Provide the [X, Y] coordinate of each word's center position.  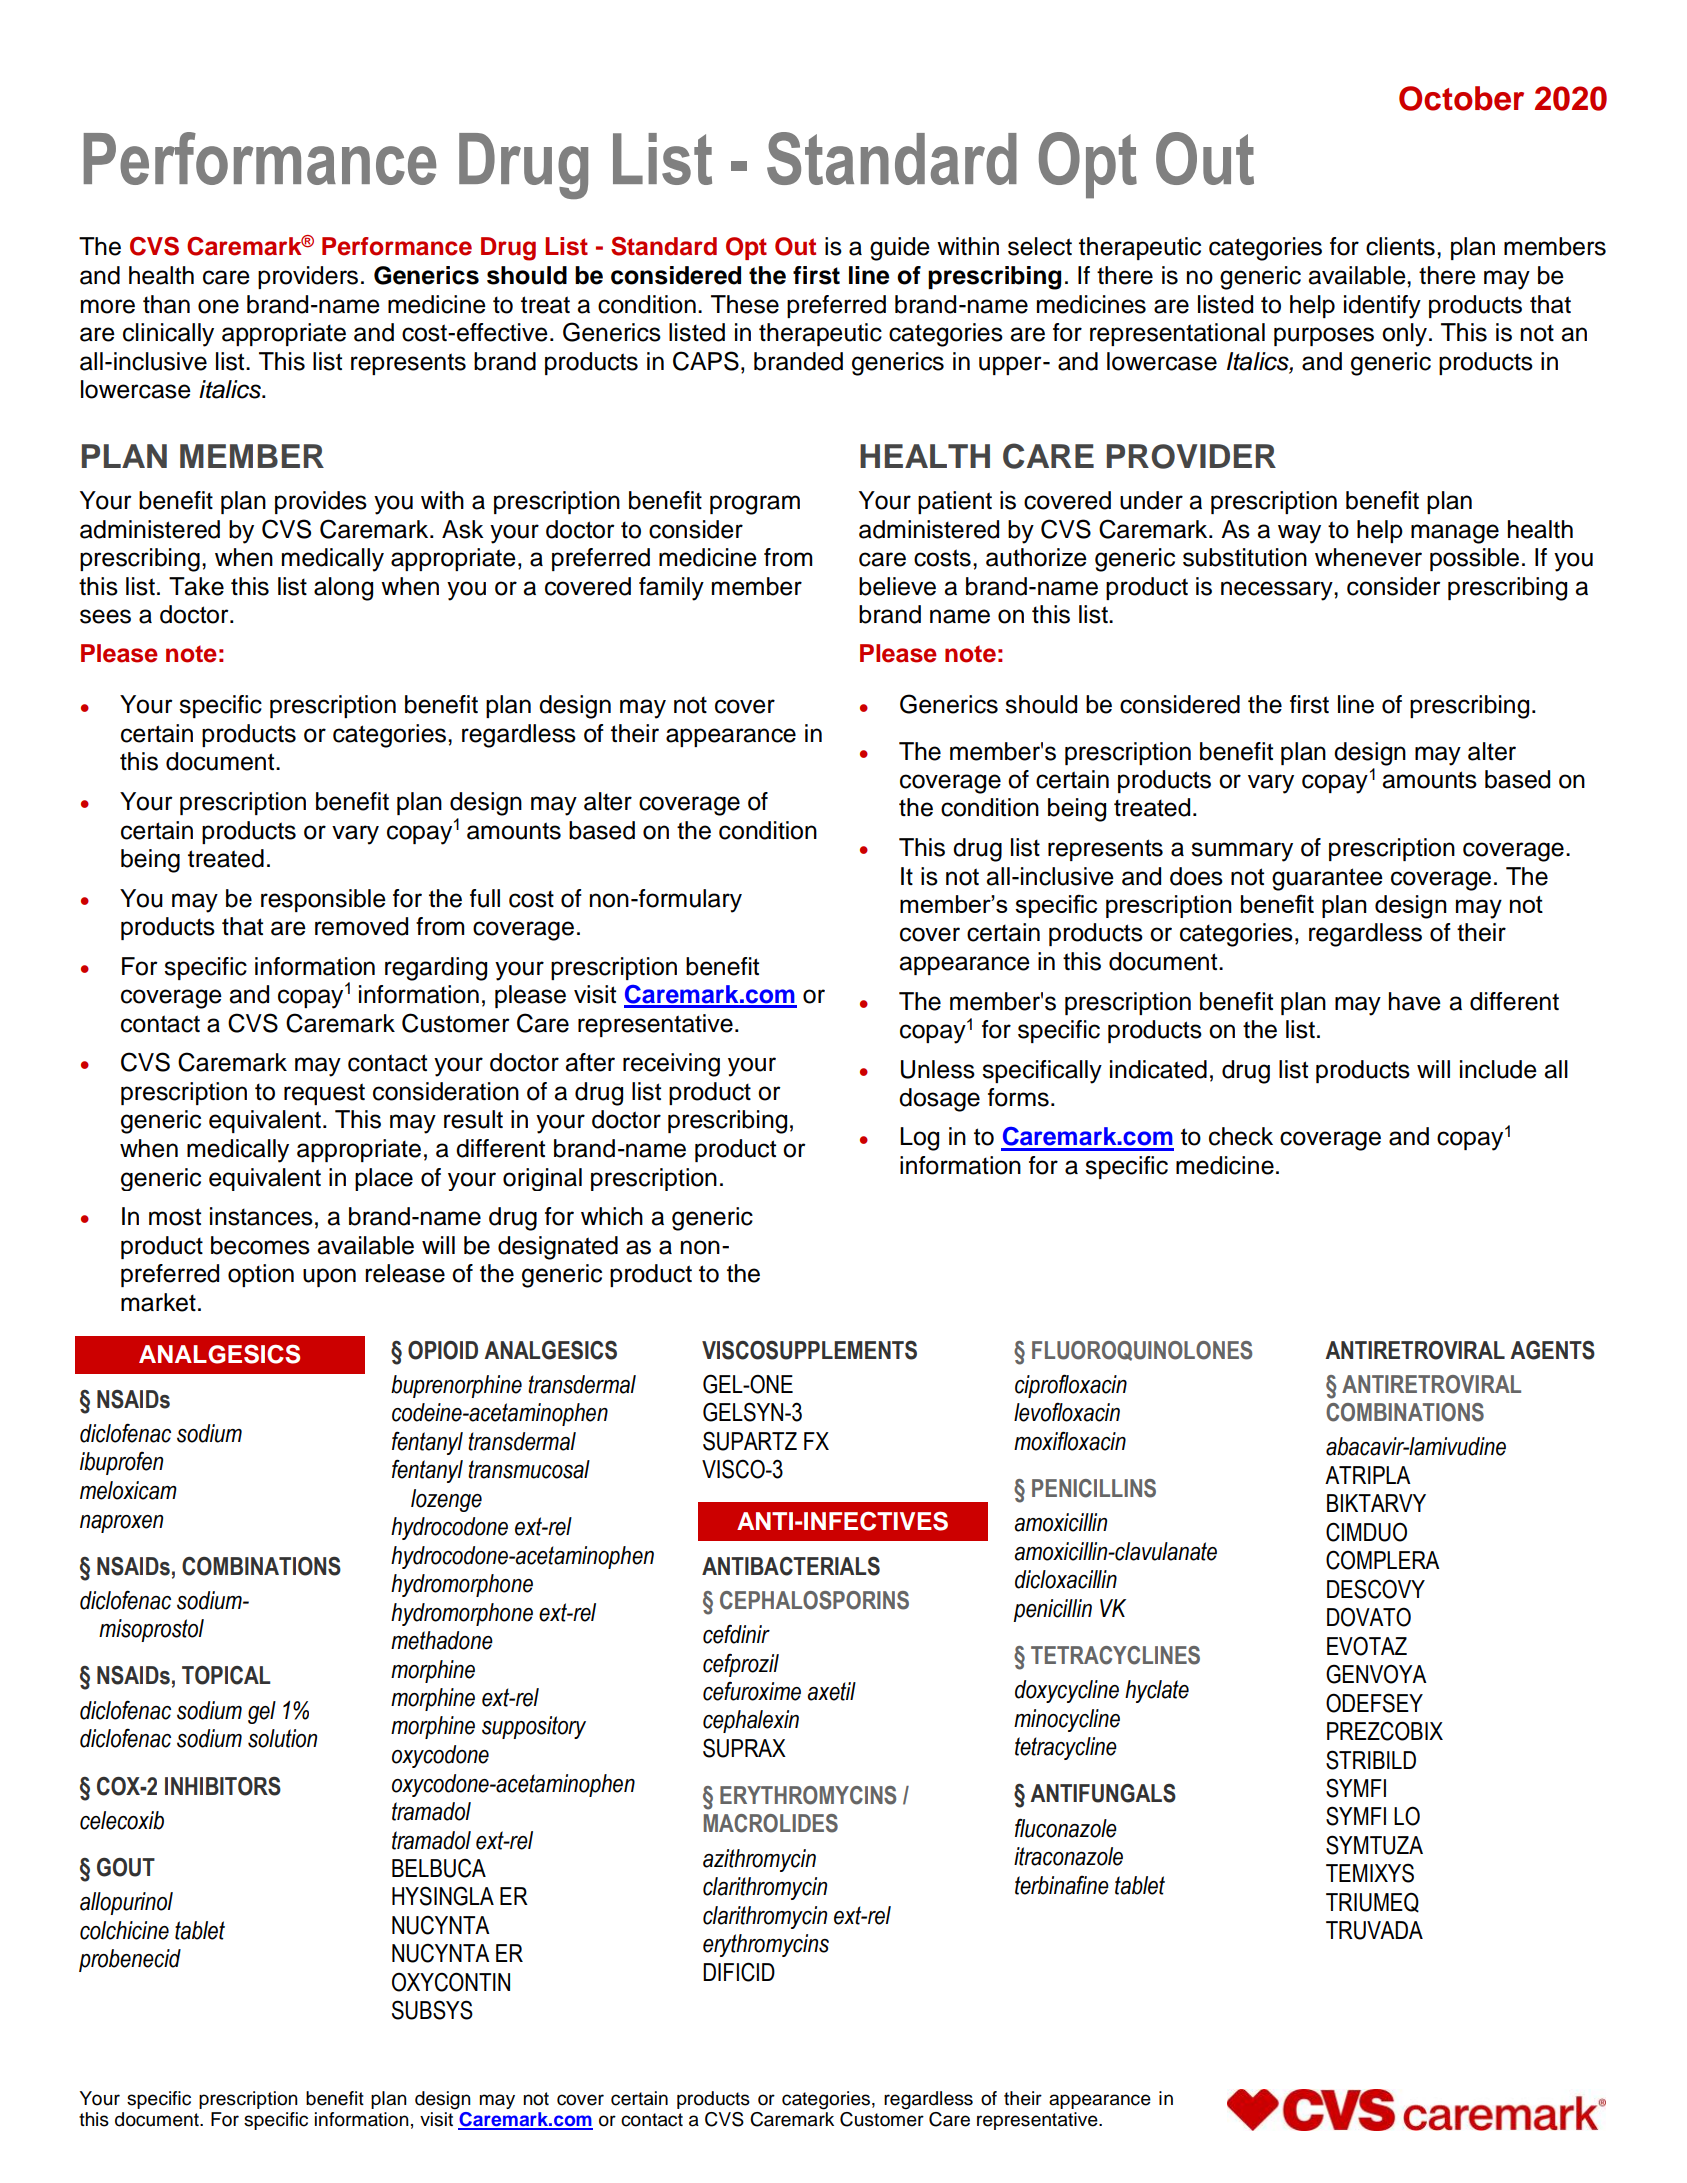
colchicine [124, 1930]
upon [329, 1277]
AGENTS [1552, 1350]
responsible [323, 900]
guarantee [1327, 879]
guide [900, 249]
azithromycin [759, 1860]
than [166, 304]
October [1461, 98]
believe [897, 586]
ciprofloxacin [1071, 1386]
